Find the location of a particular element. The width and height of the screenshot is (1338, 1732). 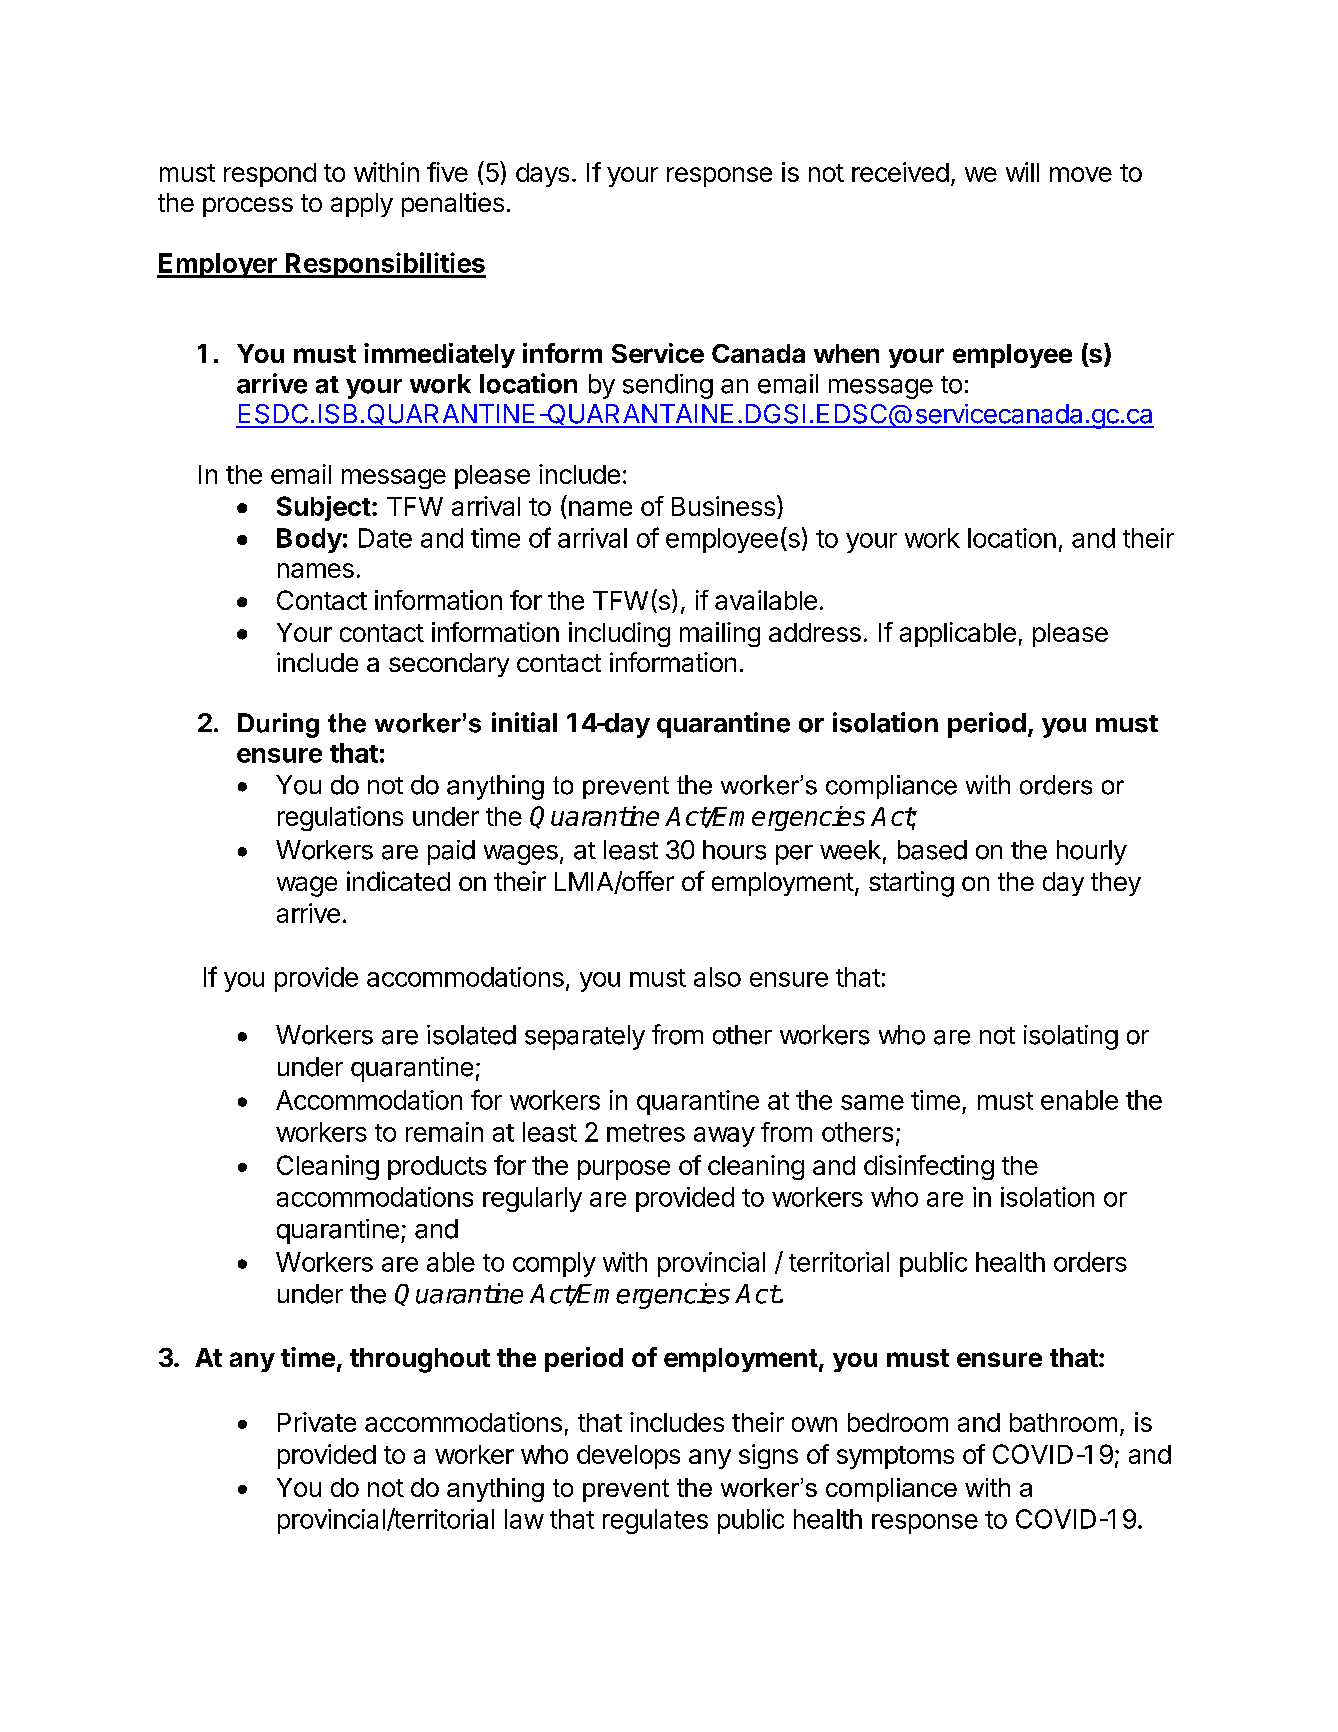

will is located at coordinates (1022, 172).
